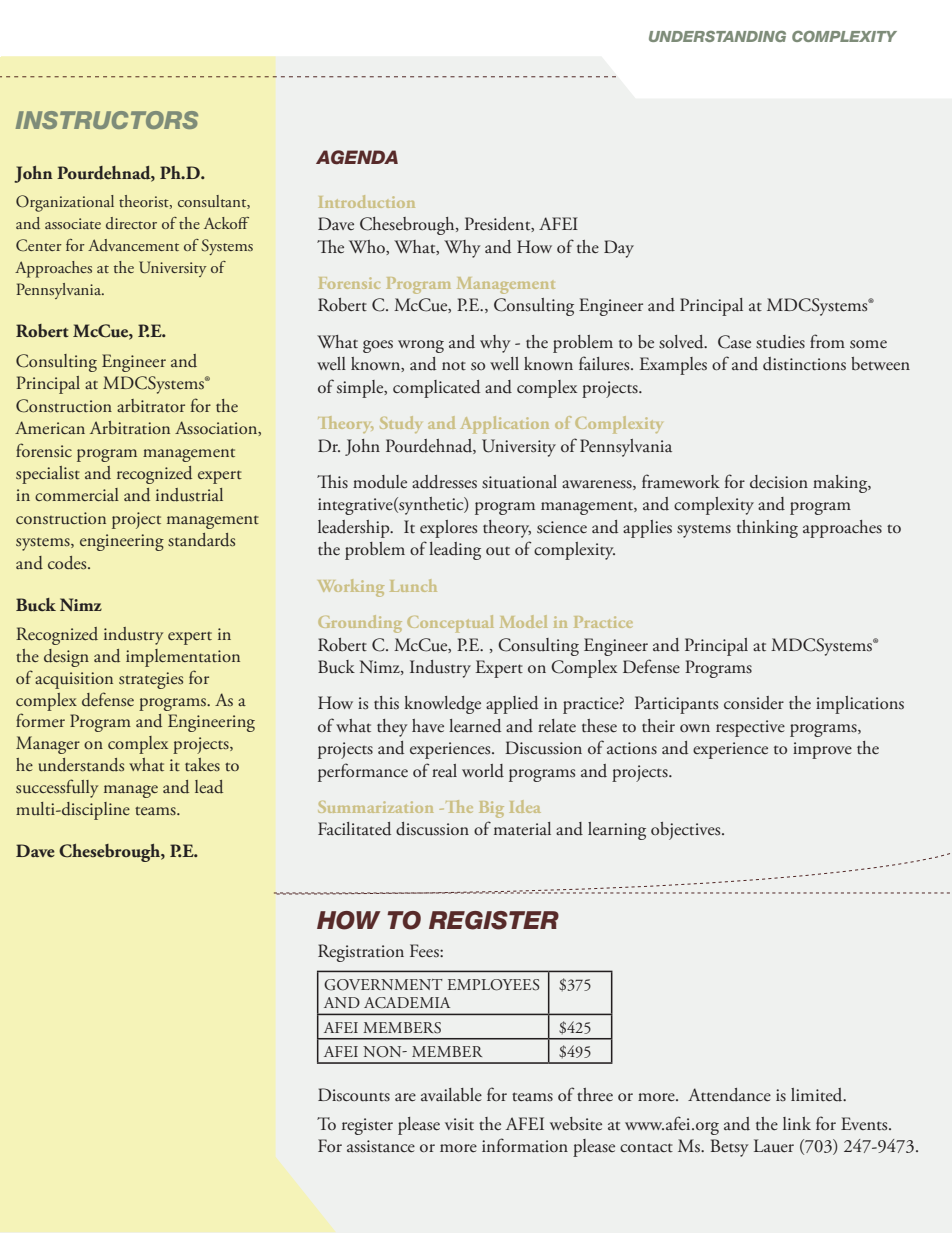 The height and width of the image is (1233, 952). I want to click on INSTRUCTORS, so click(107, 120).
